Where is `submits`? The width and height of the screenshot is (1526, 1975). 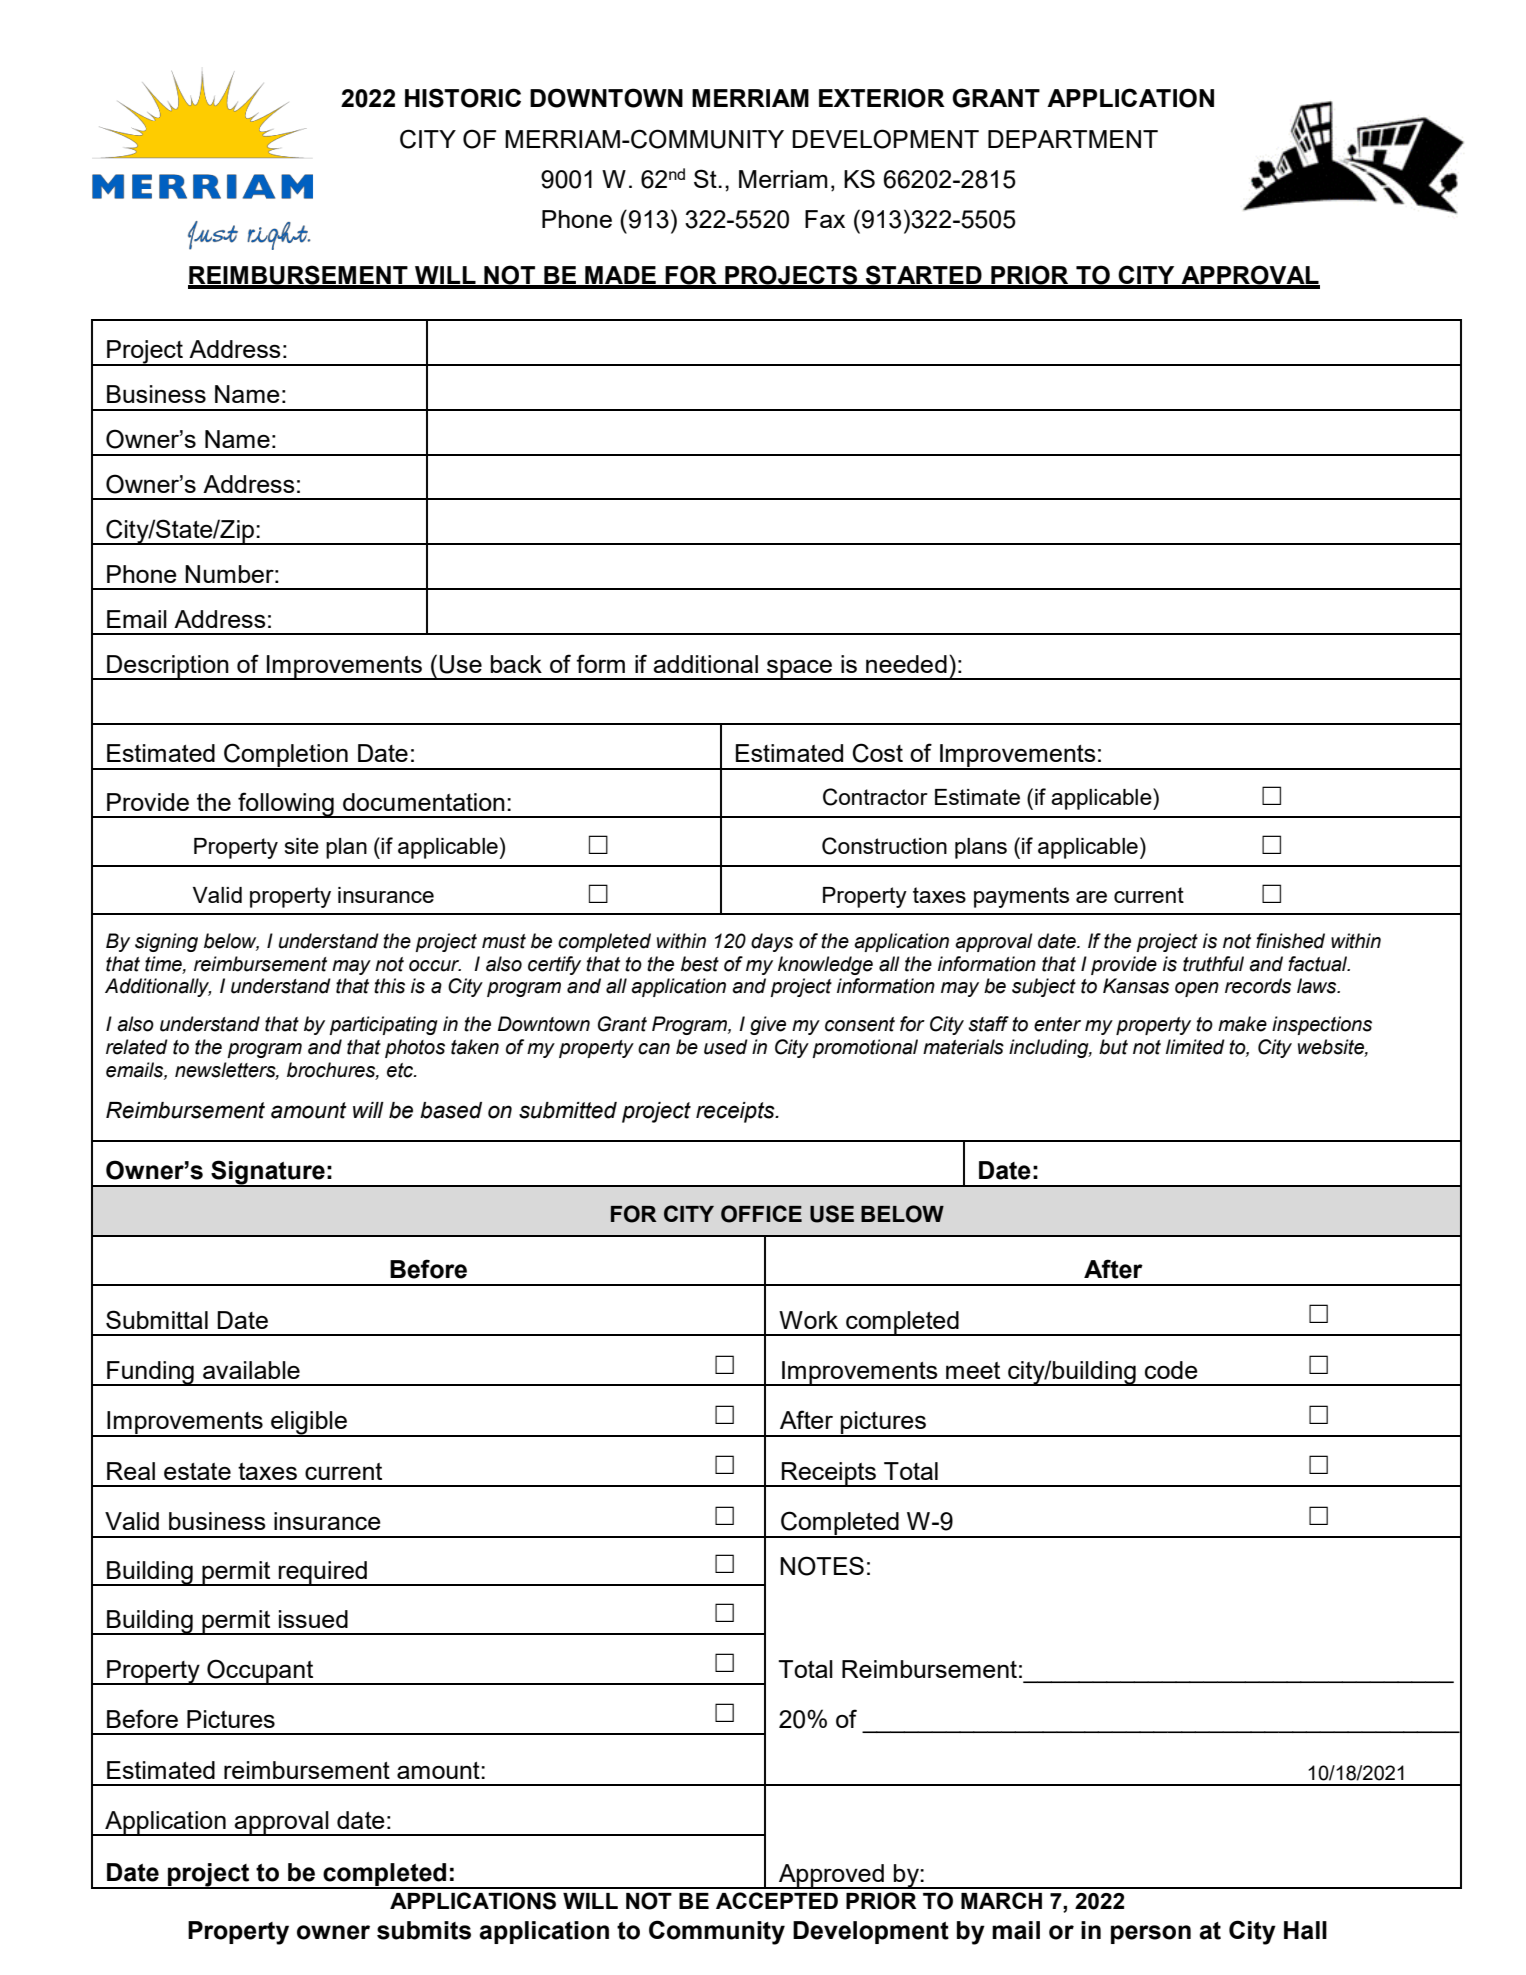 submits is located at coordinates (424, 1930).
